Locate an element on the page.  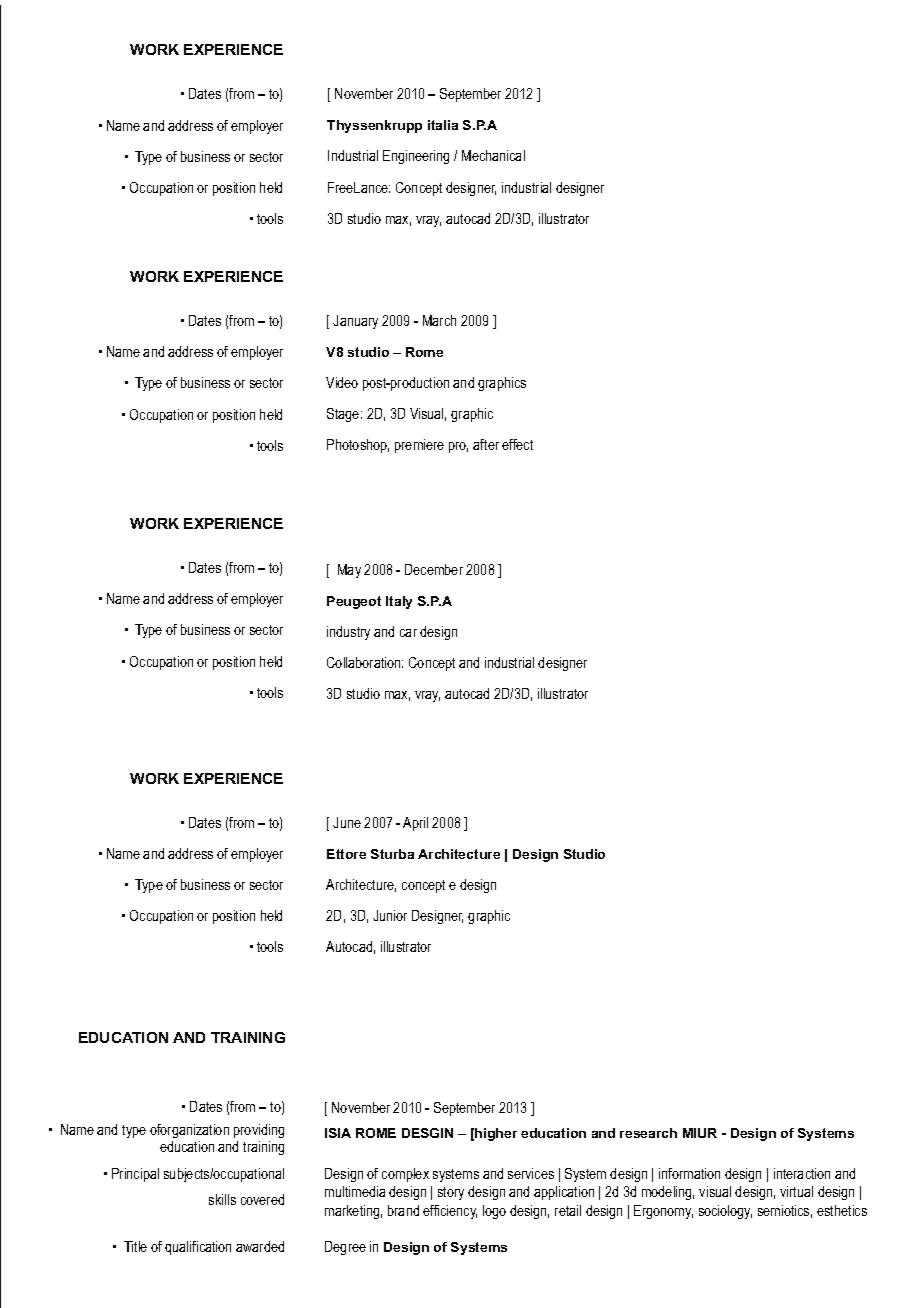
Junior is located at coordinates (390, 915).
